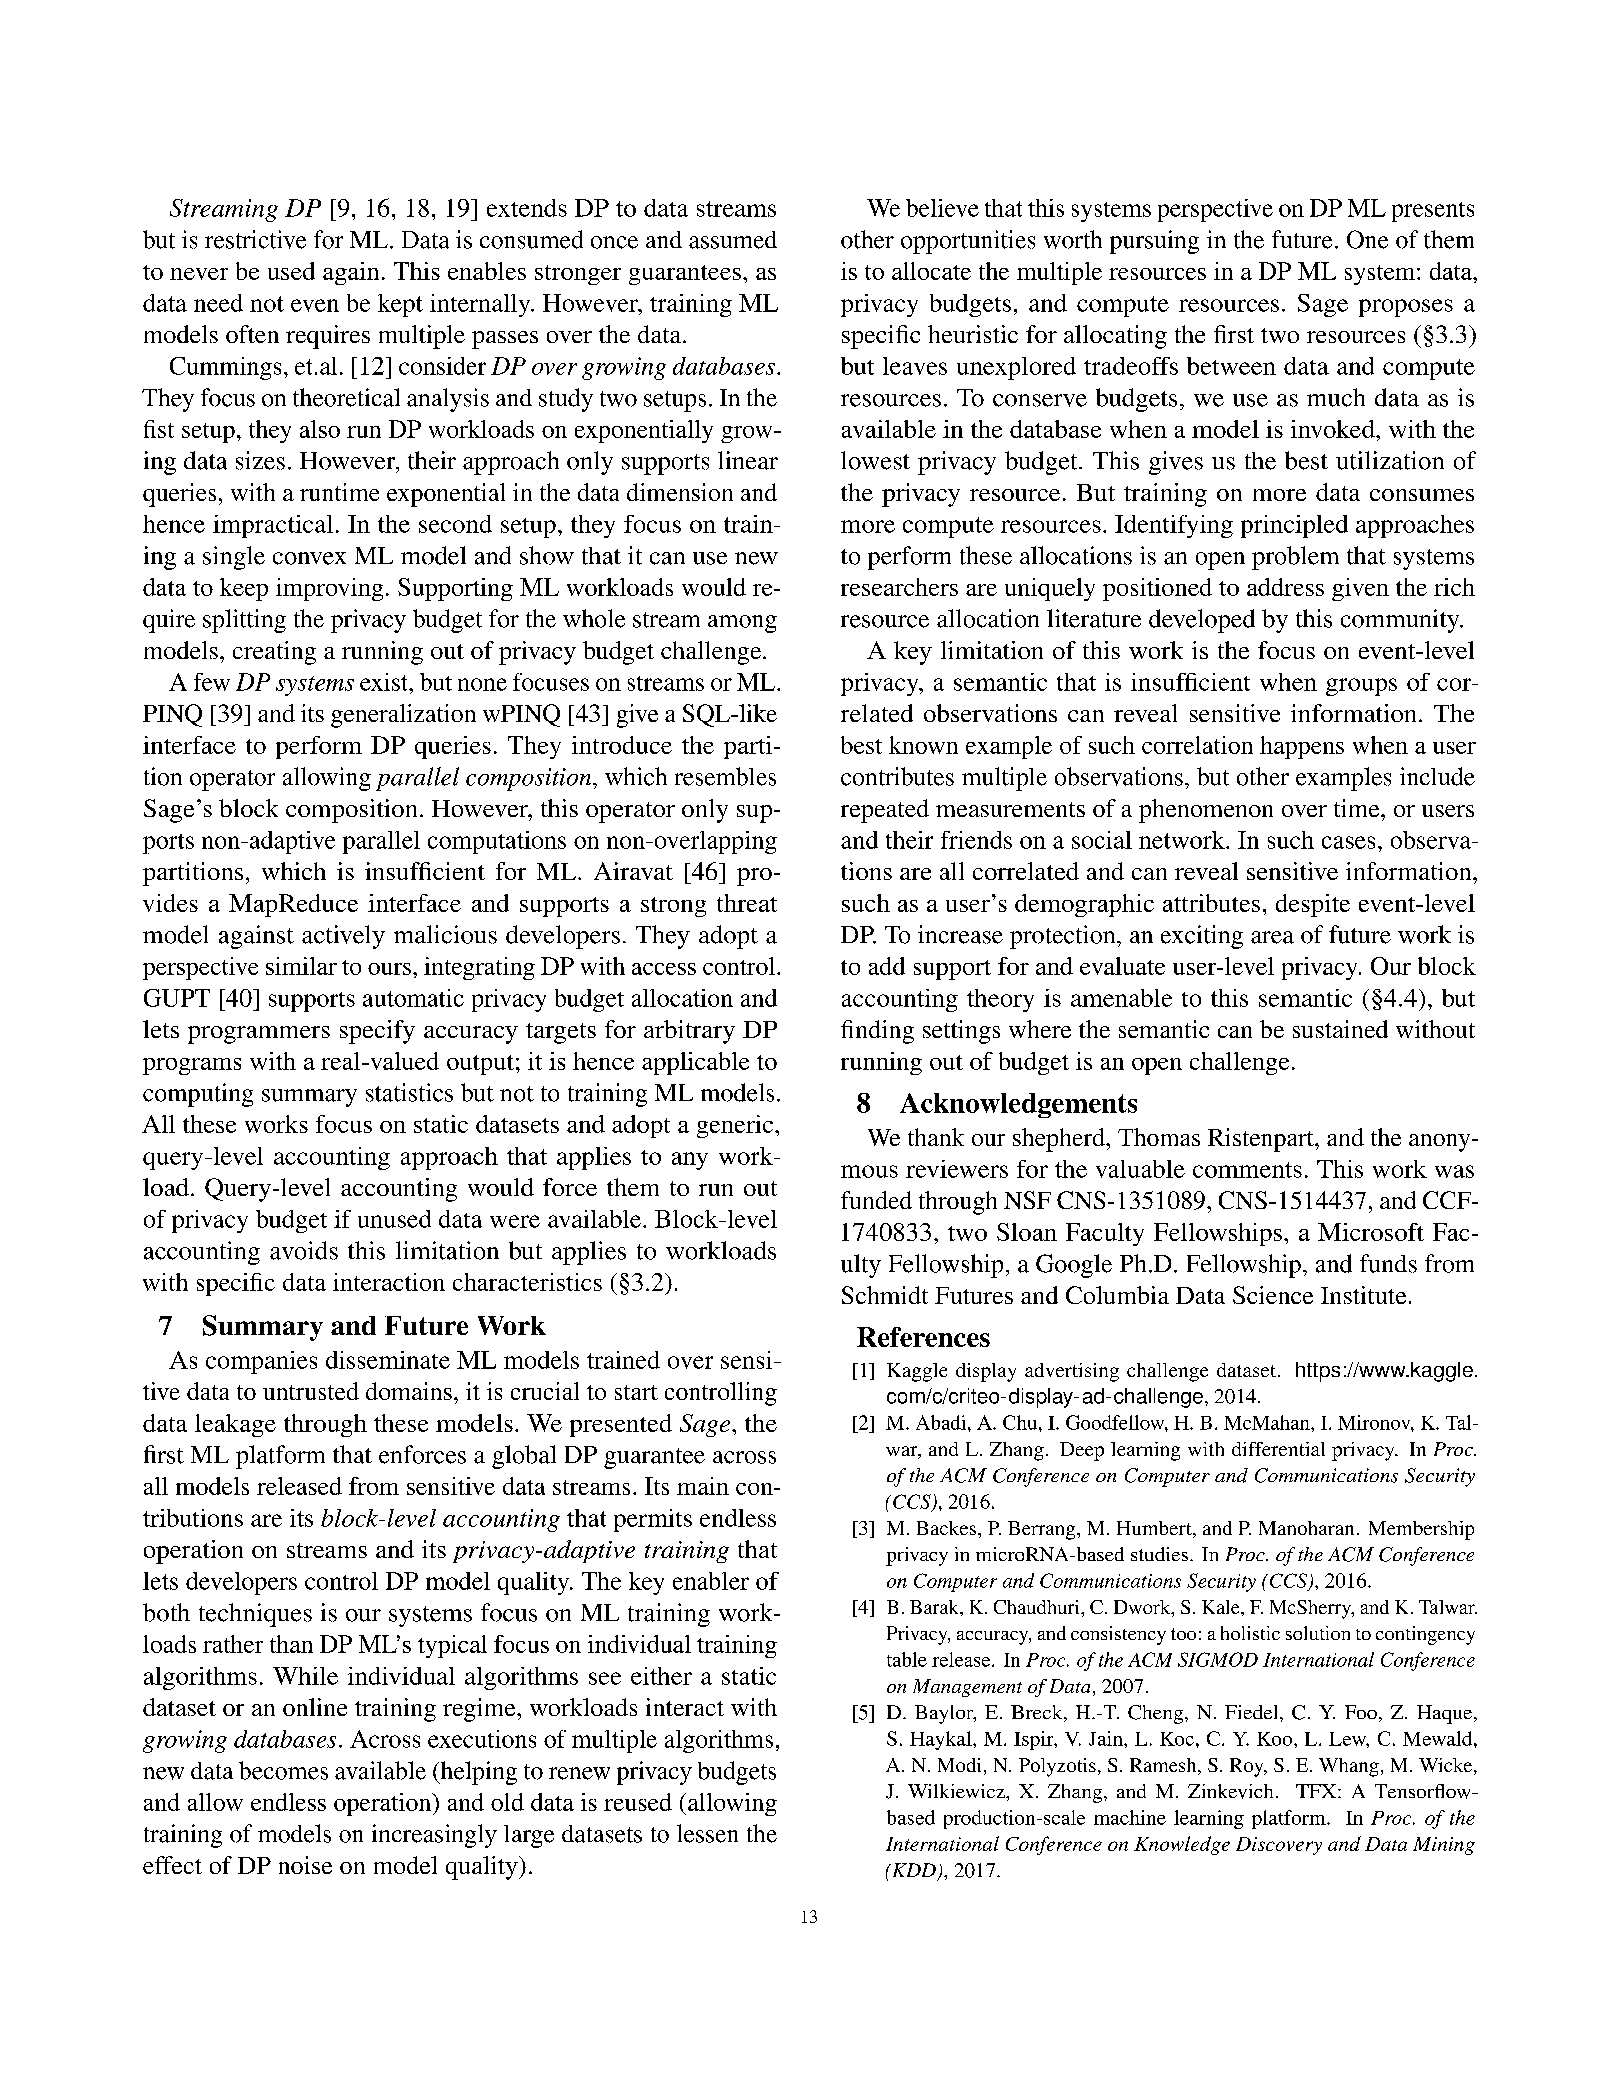 The width and height of the image is (1618, 2093). Describe the element at coordinates (400, 305) in the image. I see `kept` at that location.
